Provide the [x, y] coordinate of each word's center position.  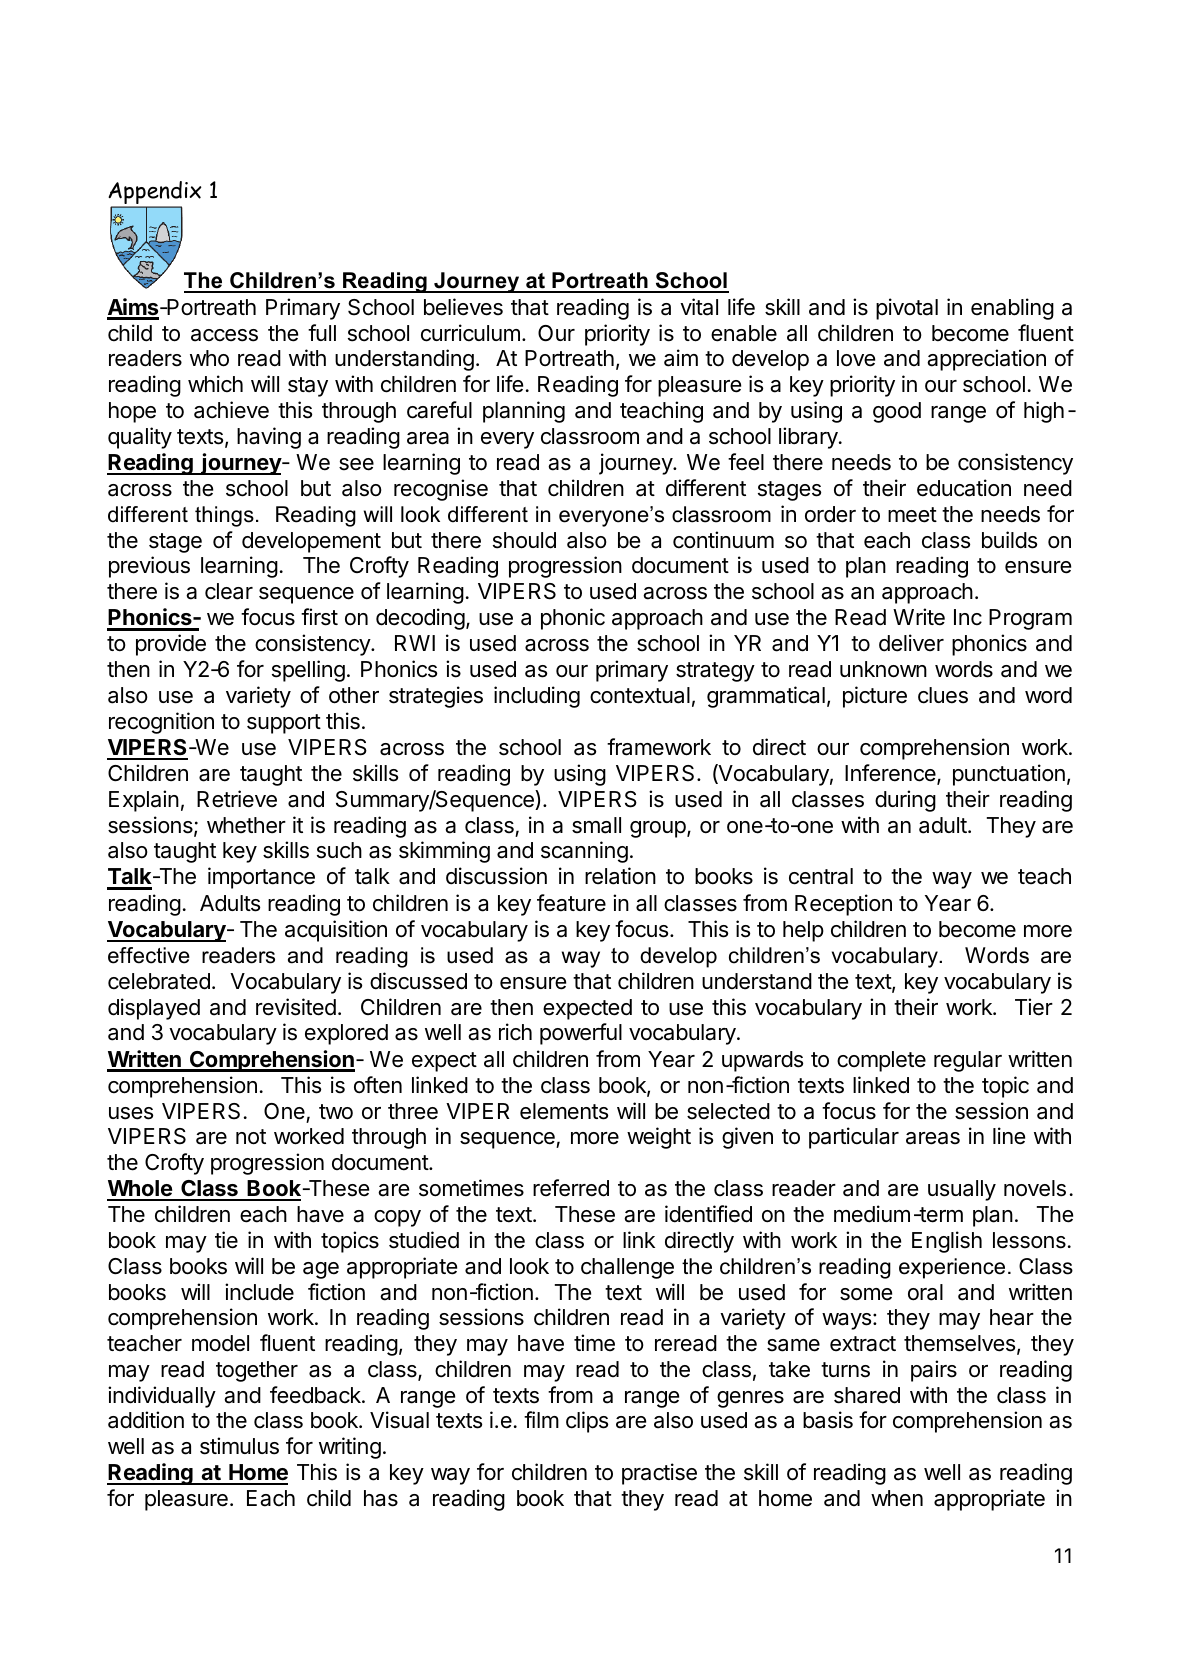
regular [968, 1061]
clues [943, 695]
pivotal [907, 309]
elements [564, 1111]
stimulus [239, 1446]
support [284, 724]
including [537, 697]
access [224, 335]
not [251, 1137]
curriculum [470, 333]
